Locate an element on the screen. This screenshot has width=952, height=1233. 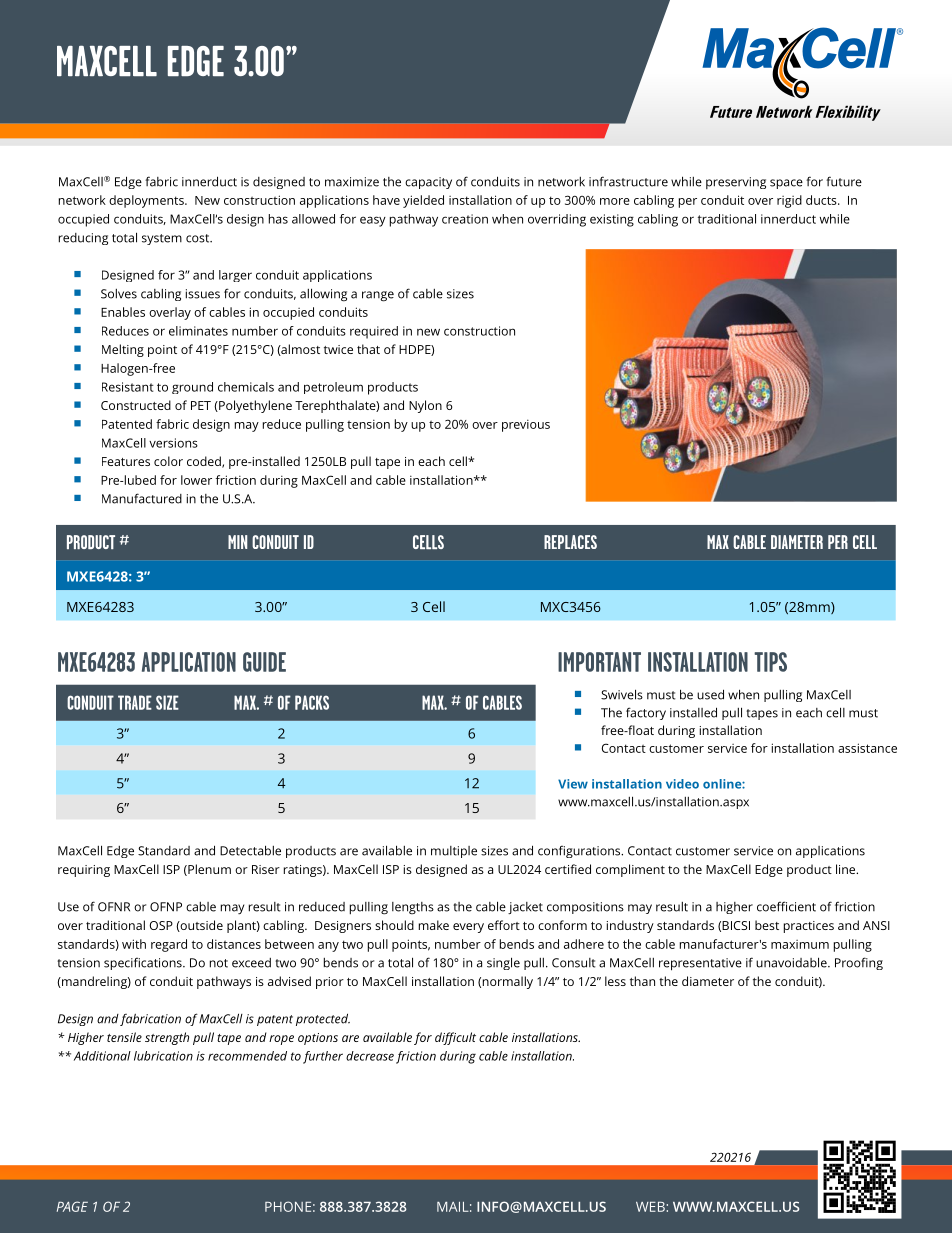
color is located at coordinates (168, 461).
